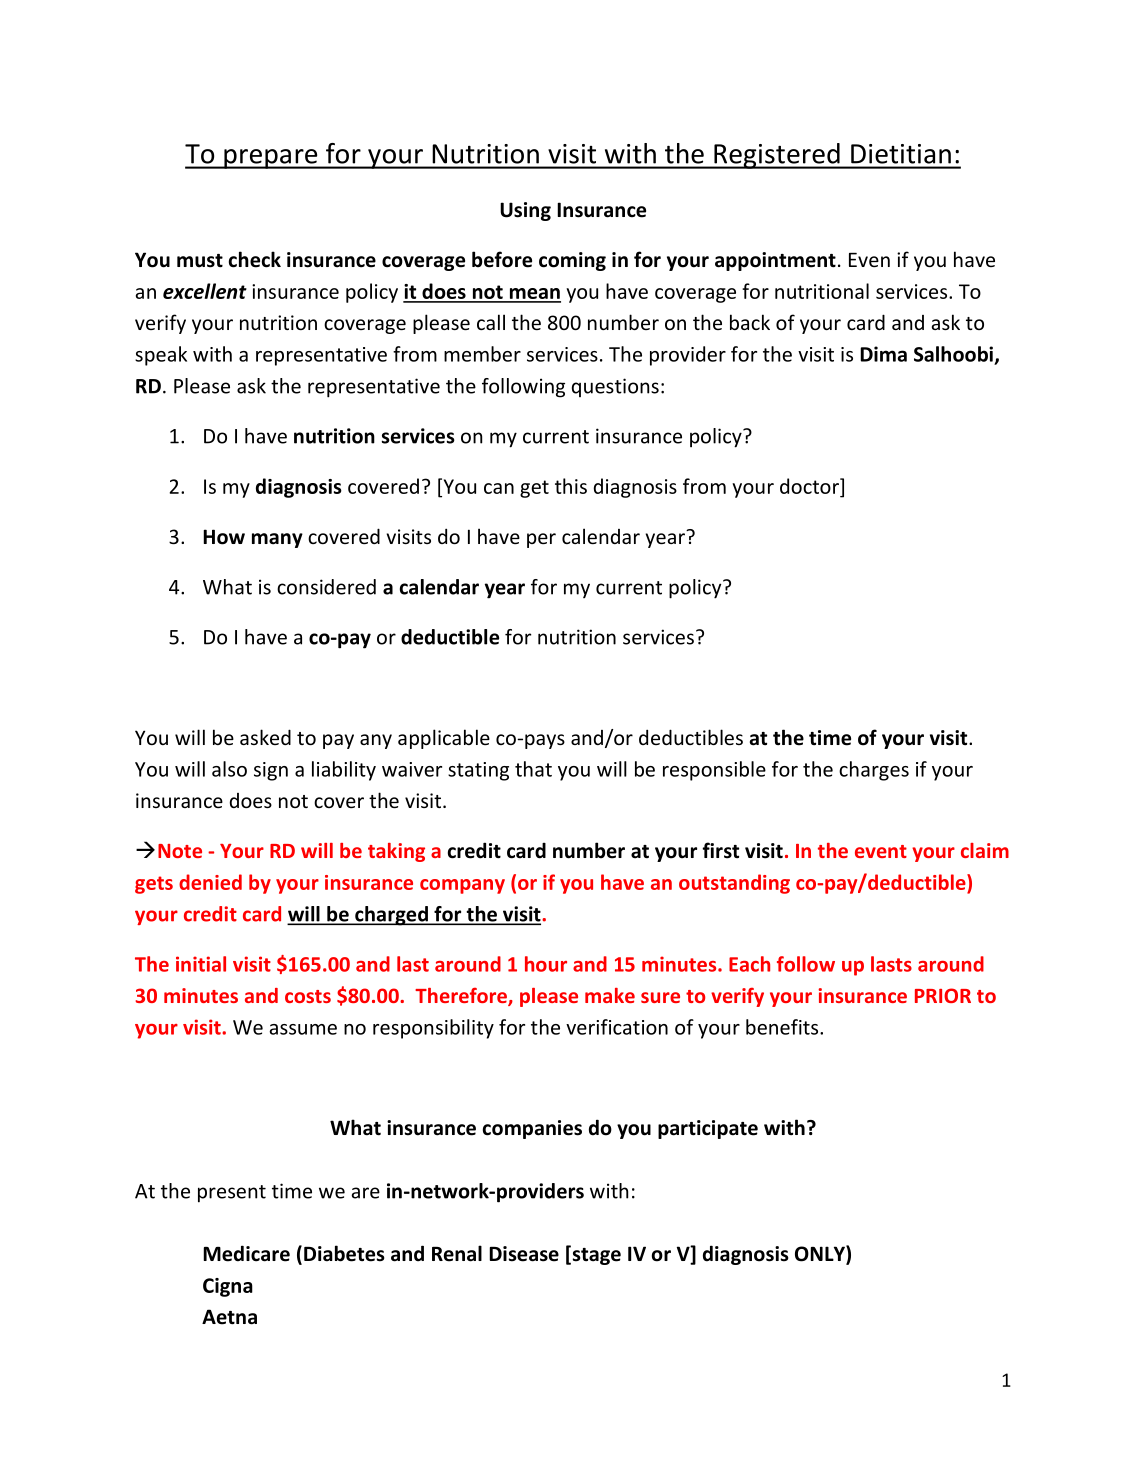 The image size is (1146, 1482). I want to click on Disease, so click(524, 1254).
